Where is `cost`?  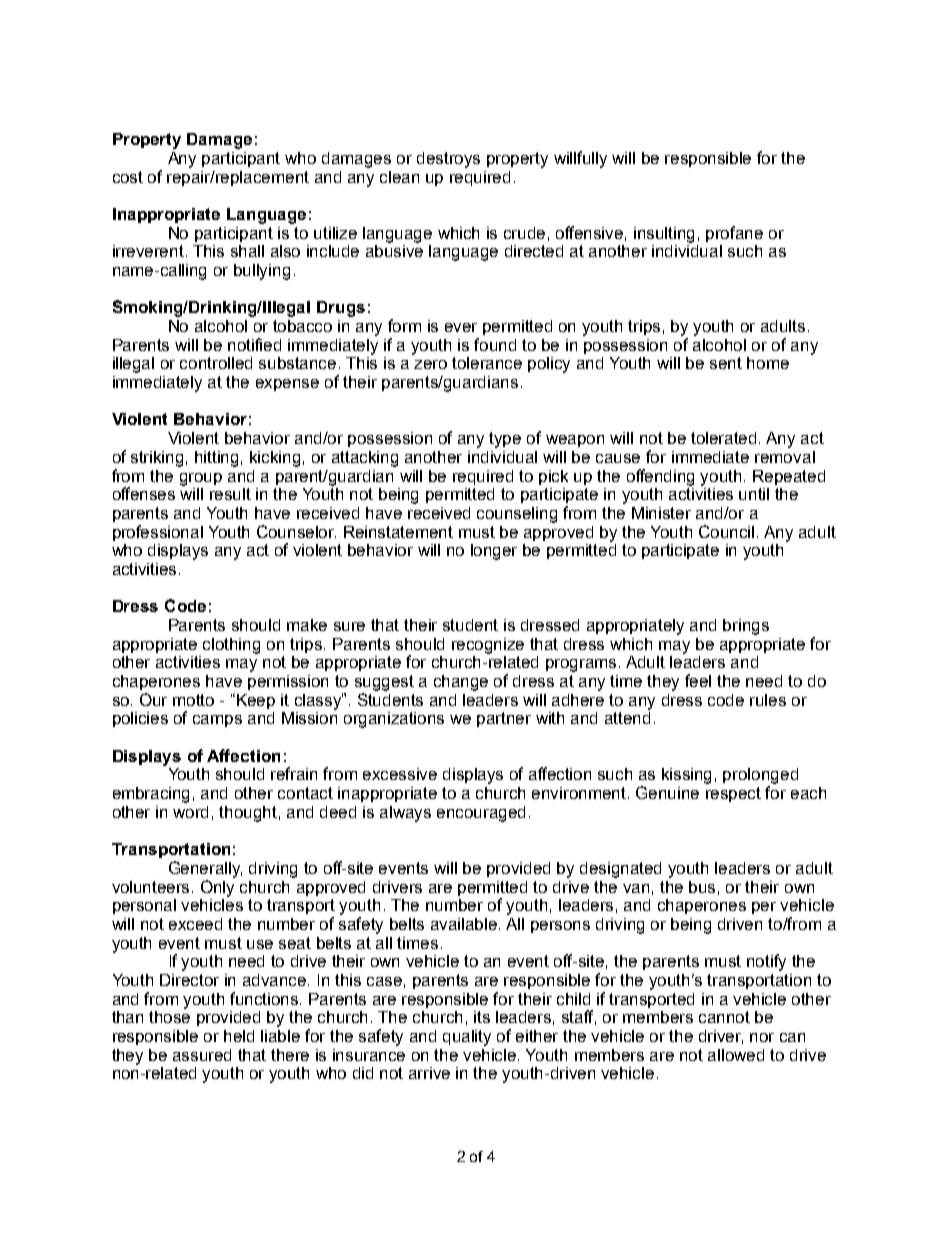
cost is located at coordinates (128, 177).
